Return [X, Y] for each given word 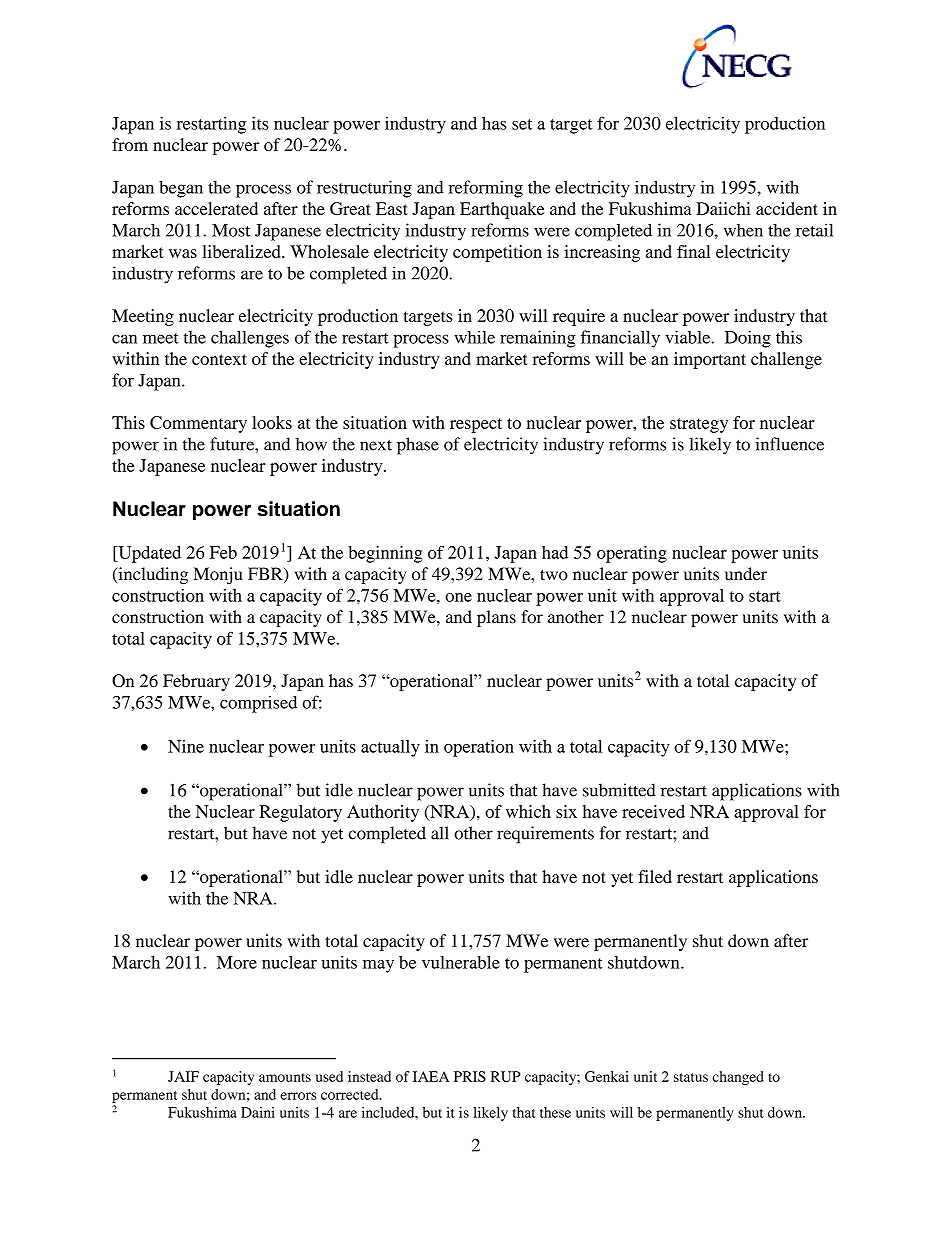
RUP [506, 1076]
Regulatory [300, 813]
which [528, 811]
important [710, 360]
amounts [285, 1077]
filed [655, 876]
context [219, 359]
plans [496, 618]
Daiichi [724, 208]
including [152, 575]
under [746, 574]
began [181, 189]
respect [476, 425]
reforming [486, 189]
